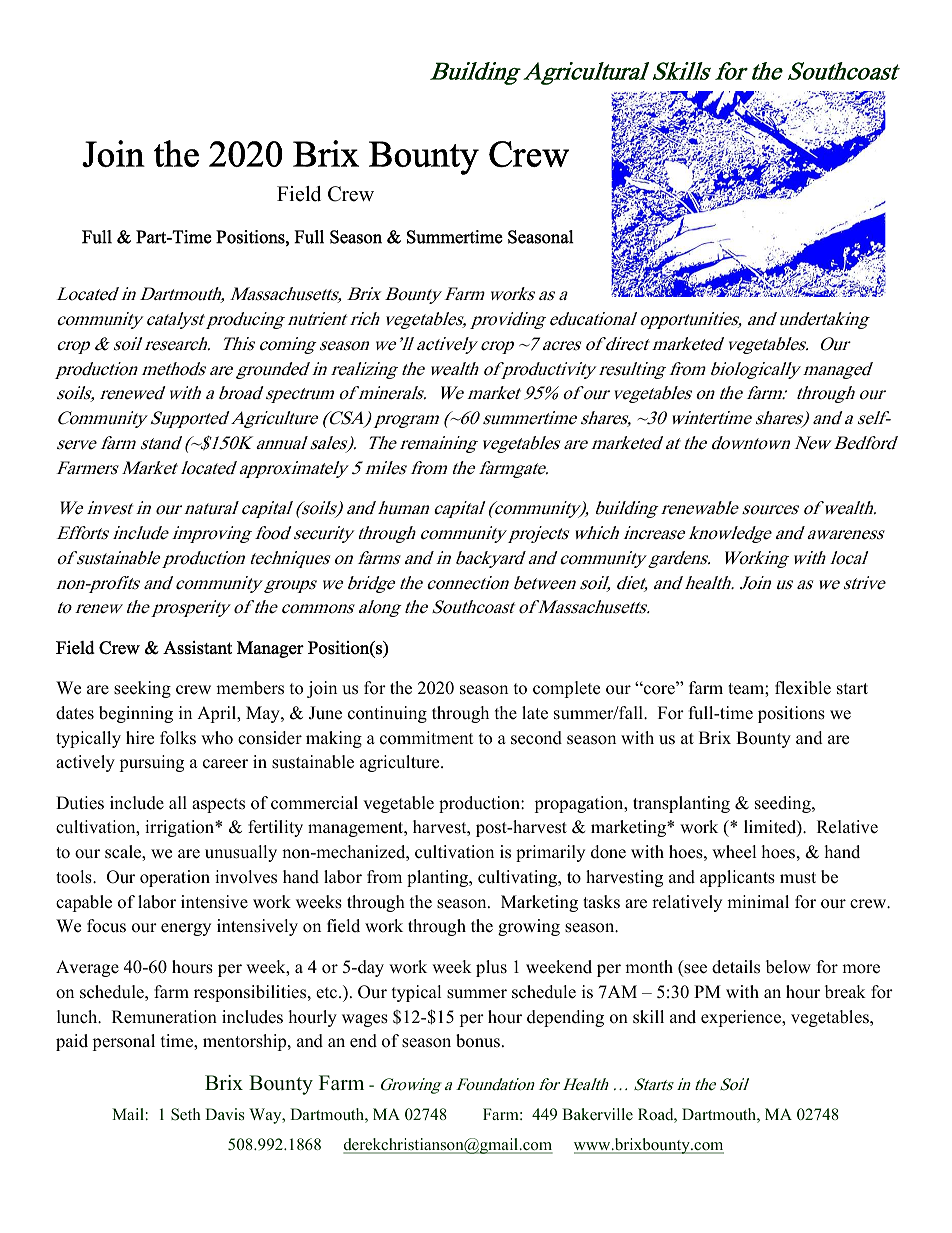 The width and height of the screenshot is (952, 1233). What do you see at coordinates (550, 853) in the screenshot?
I see `primarily` at bounding box center [550, 853].
